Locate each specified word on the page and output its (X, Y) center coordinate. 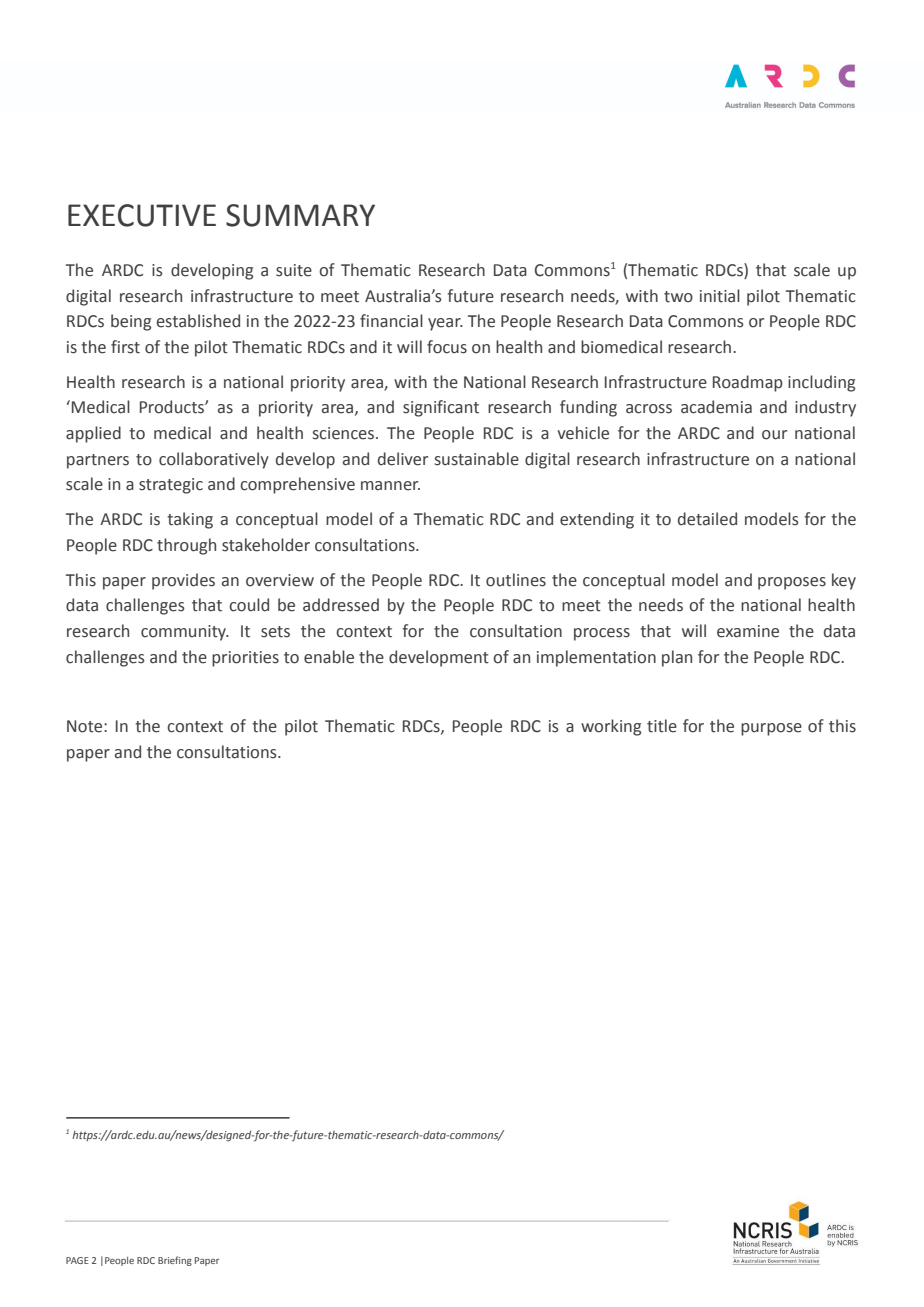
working (611, 727)
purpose (771, 729)
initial (720, 296)
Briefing (175, 1261)
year (445, 324)
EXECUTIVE (142, 215)
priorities (245, 659)
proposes (792, 583)
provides (183, 581)
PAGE (77, 1260)
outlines (516, 580)
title (662, 726)
